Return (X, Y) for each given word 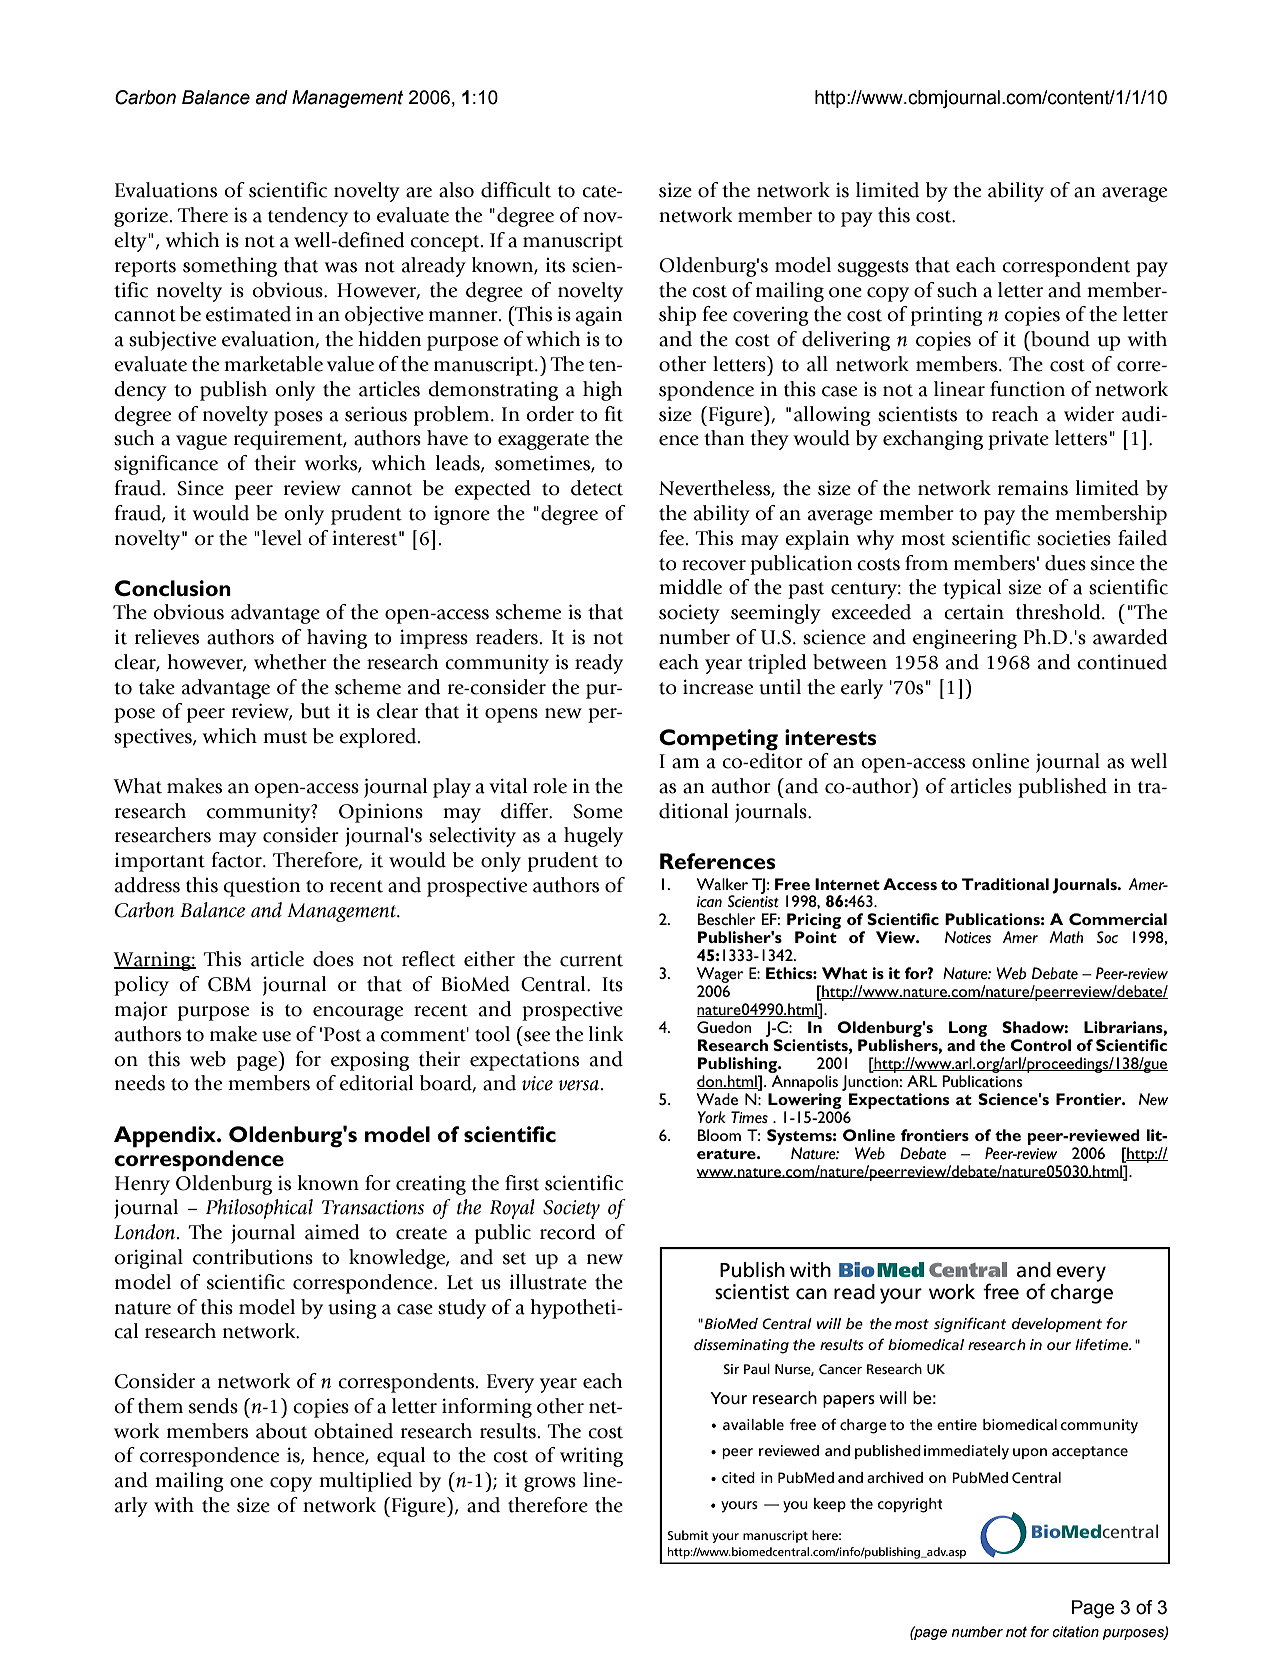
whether (290, 662)
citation (1075, 1632)
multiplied (365, 1482)
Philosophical (259, 1209)
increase (718, 687)
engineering (965, 639)
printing (947, 316)
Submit (688, 1535)
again (599, 316)
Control (1040, 1045)
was (341, 267)
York (712, 1117)
